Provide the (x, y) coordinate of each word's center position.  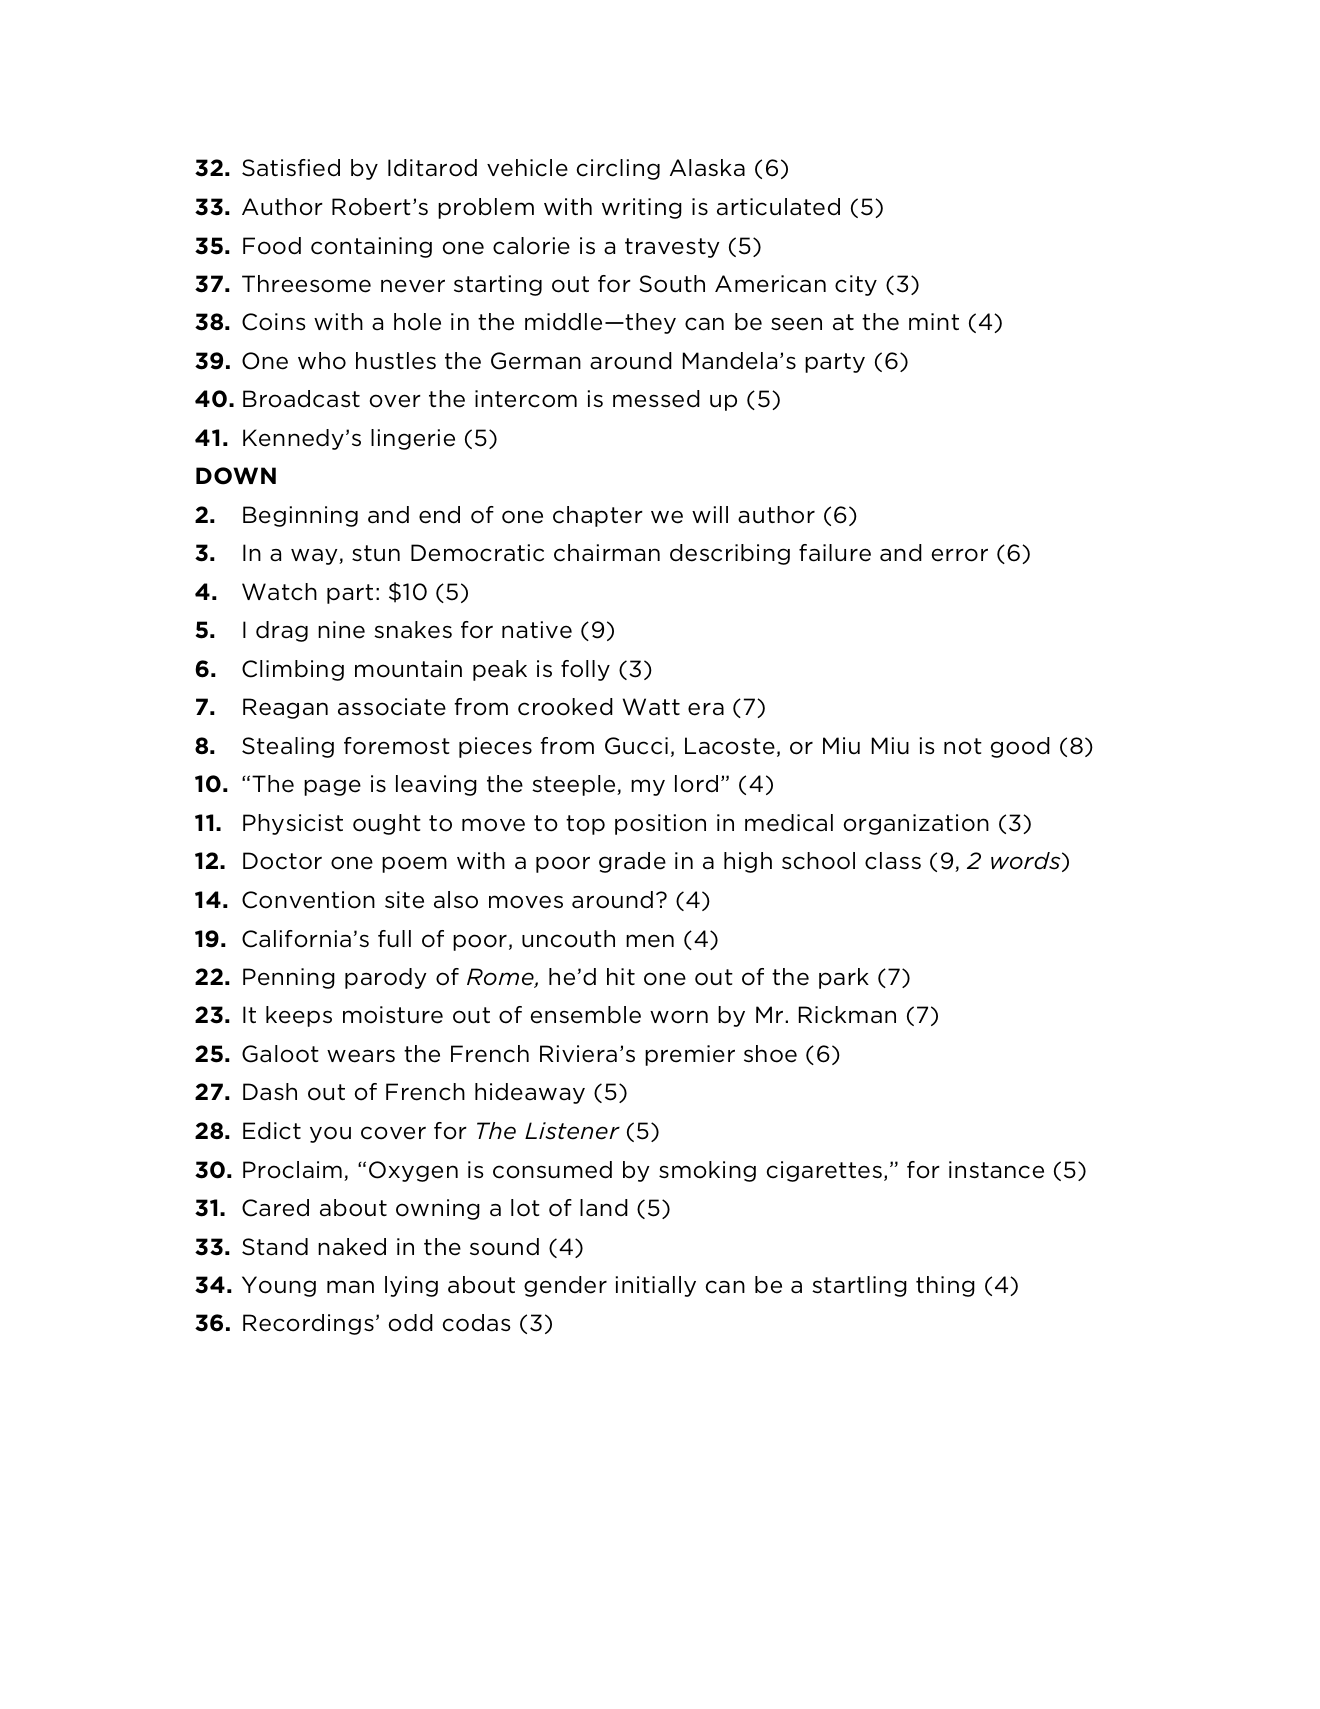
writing (642, 208)
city (856, 285)
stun (376, 553)
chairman (607, 553)
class (893, 861)
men (650, 941)
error (960, 555)
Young (279, 1286)
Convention (308, 900)
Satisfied (291, 168)
